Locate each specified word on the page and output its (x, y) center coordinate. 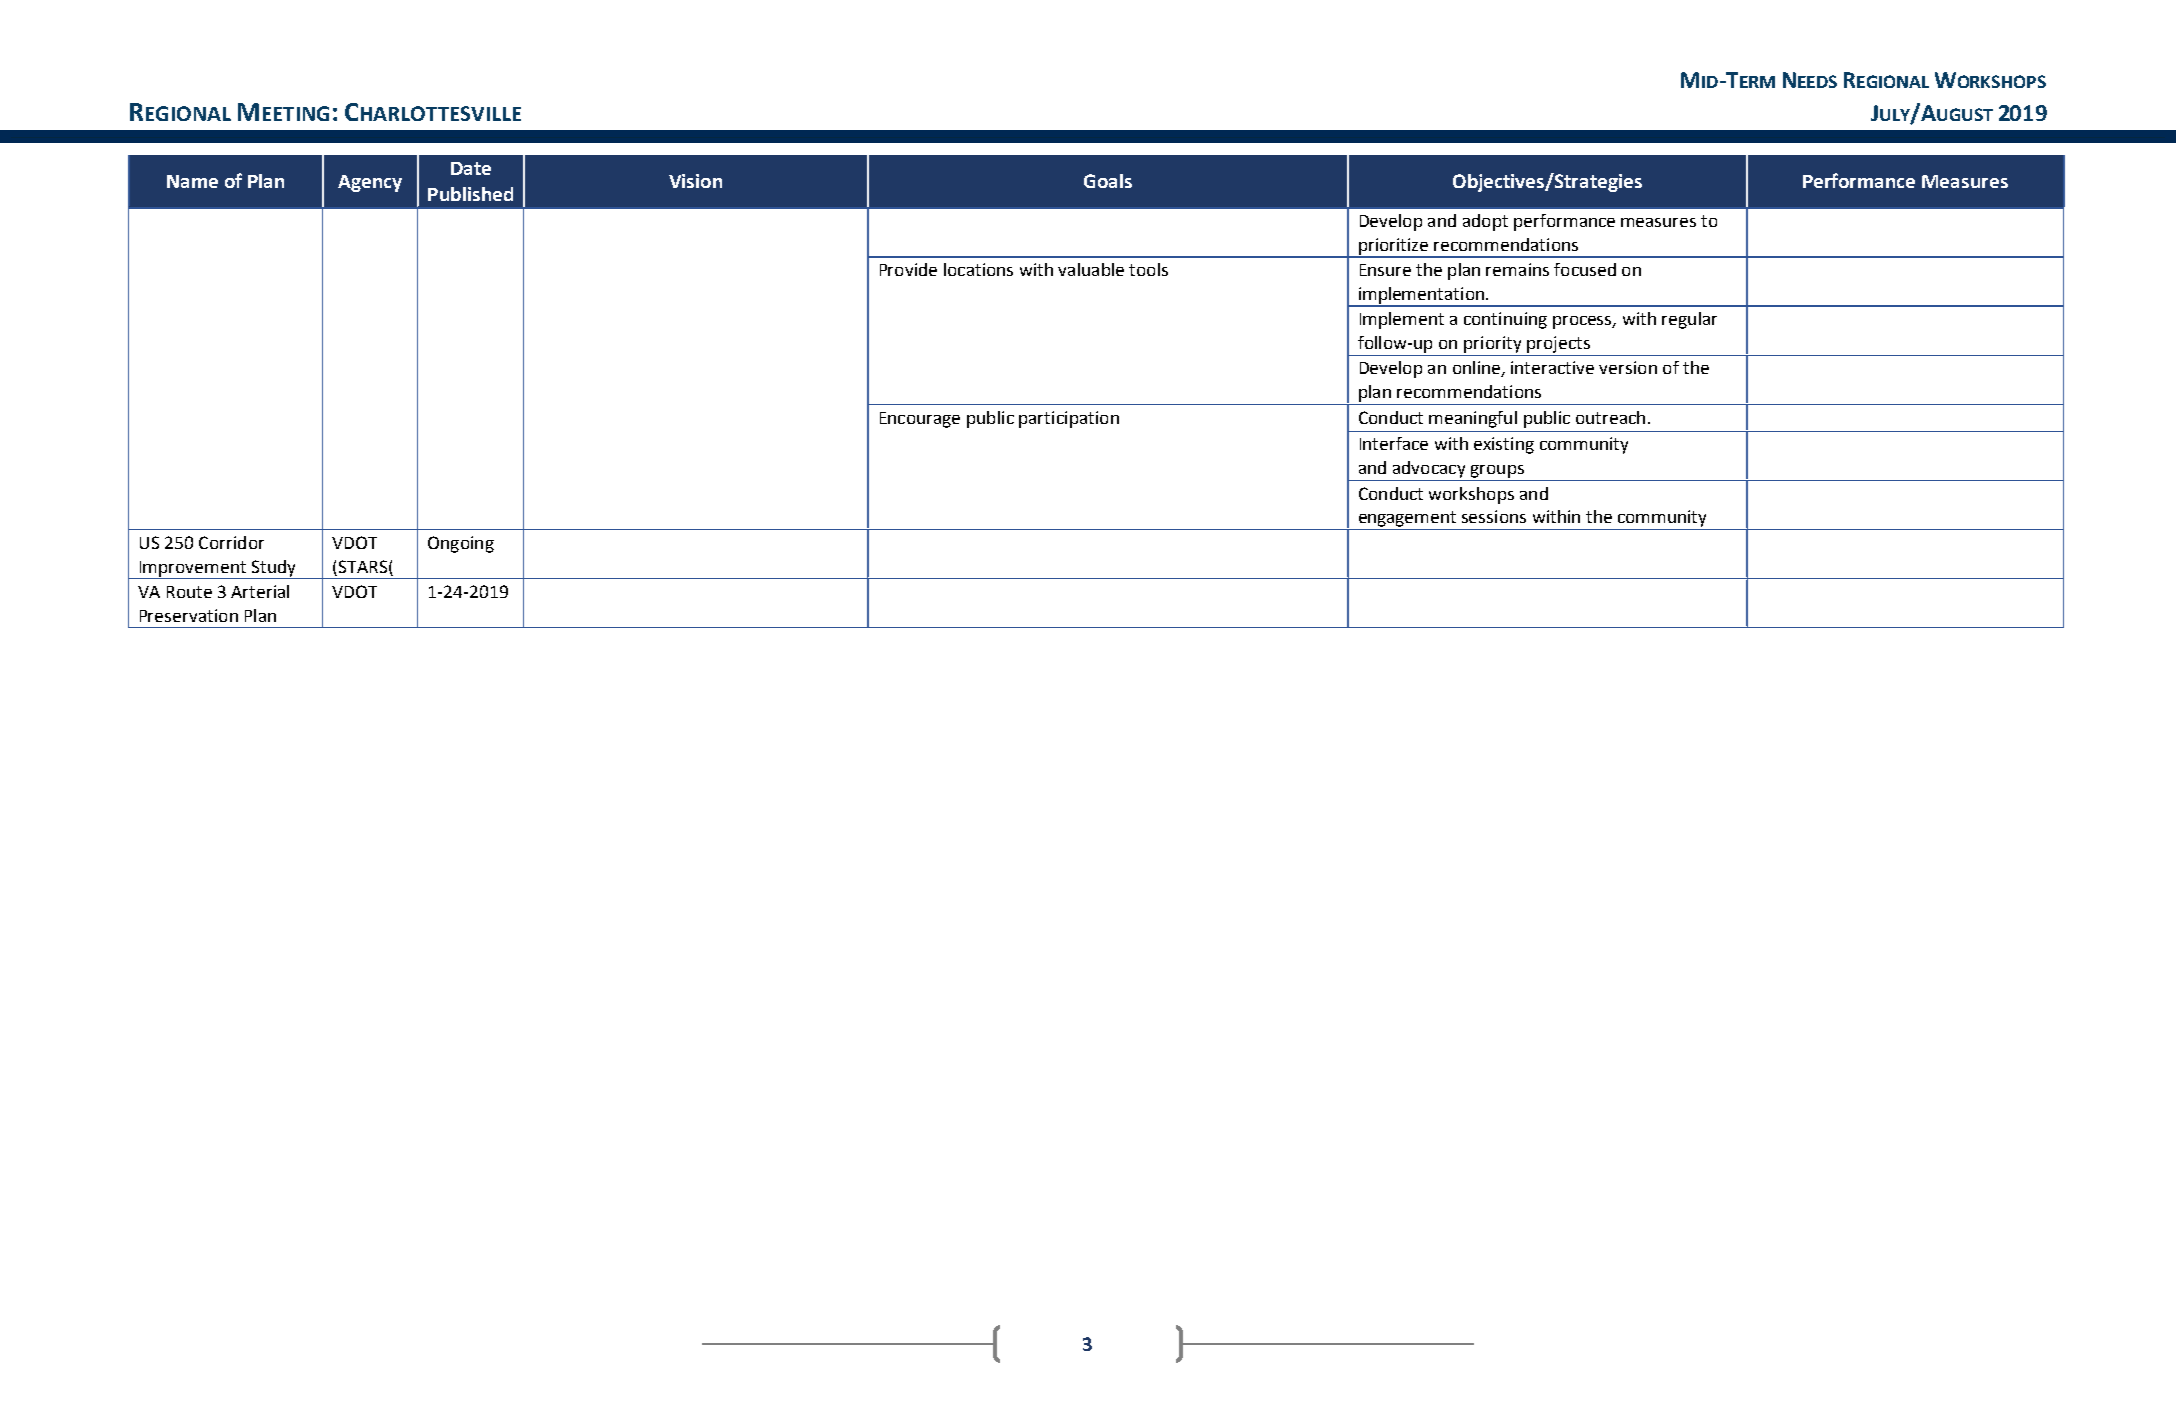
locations (978, 269)
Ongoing (461, 544)
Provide (908, 269)
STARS (363, 566)
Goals (1108, 181)
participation (1069, 419)
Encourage (920, 420)
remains (1517, 269)
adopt (1485, 222)
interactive (1552, 367)
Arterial (260, 591)
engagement (1407, 519)
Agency (370, 183)
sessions (1494, 516)
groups (1497, 471)
